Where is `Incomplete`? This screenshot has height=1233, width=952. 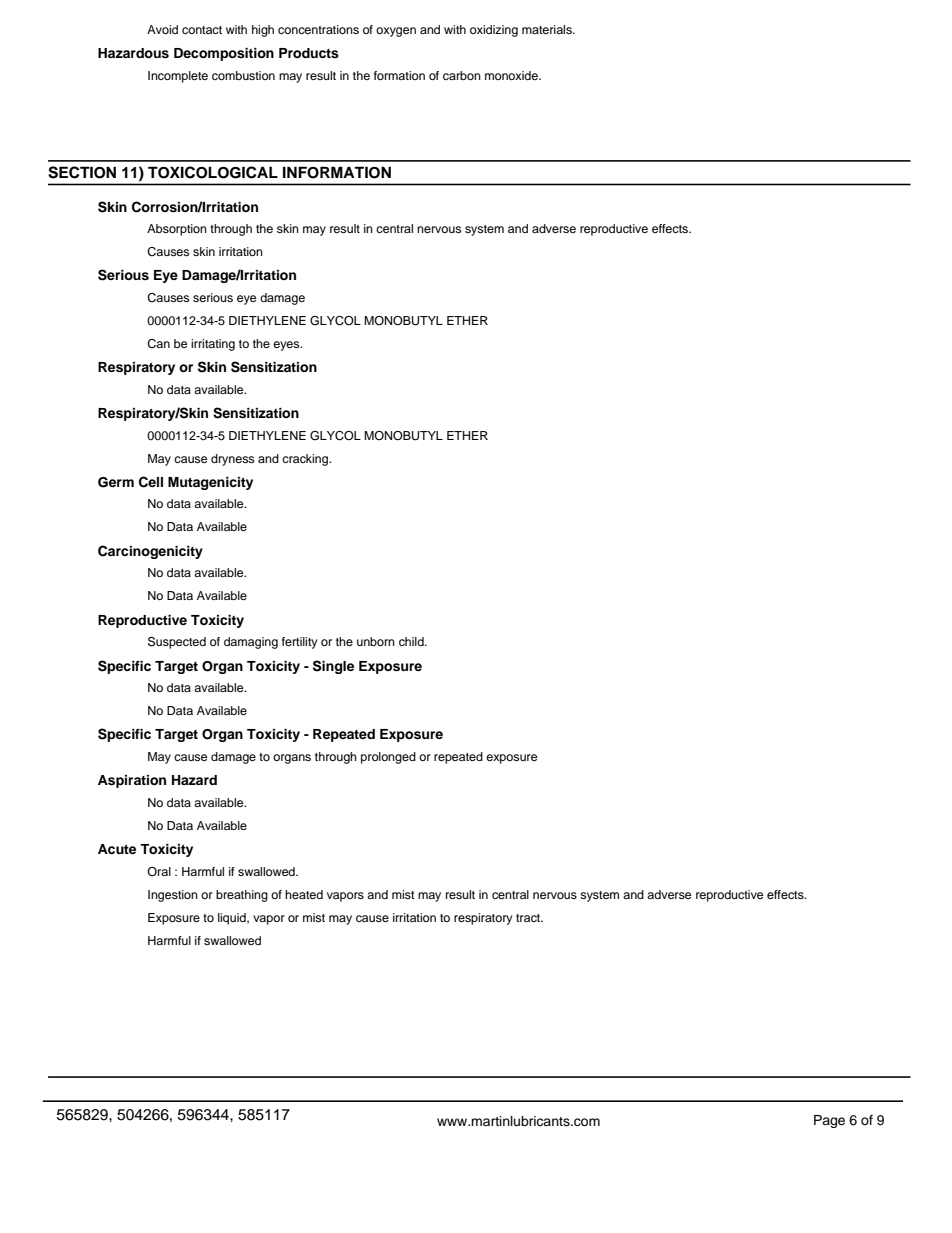
Incomplete is located at coordinates (178, 77).
